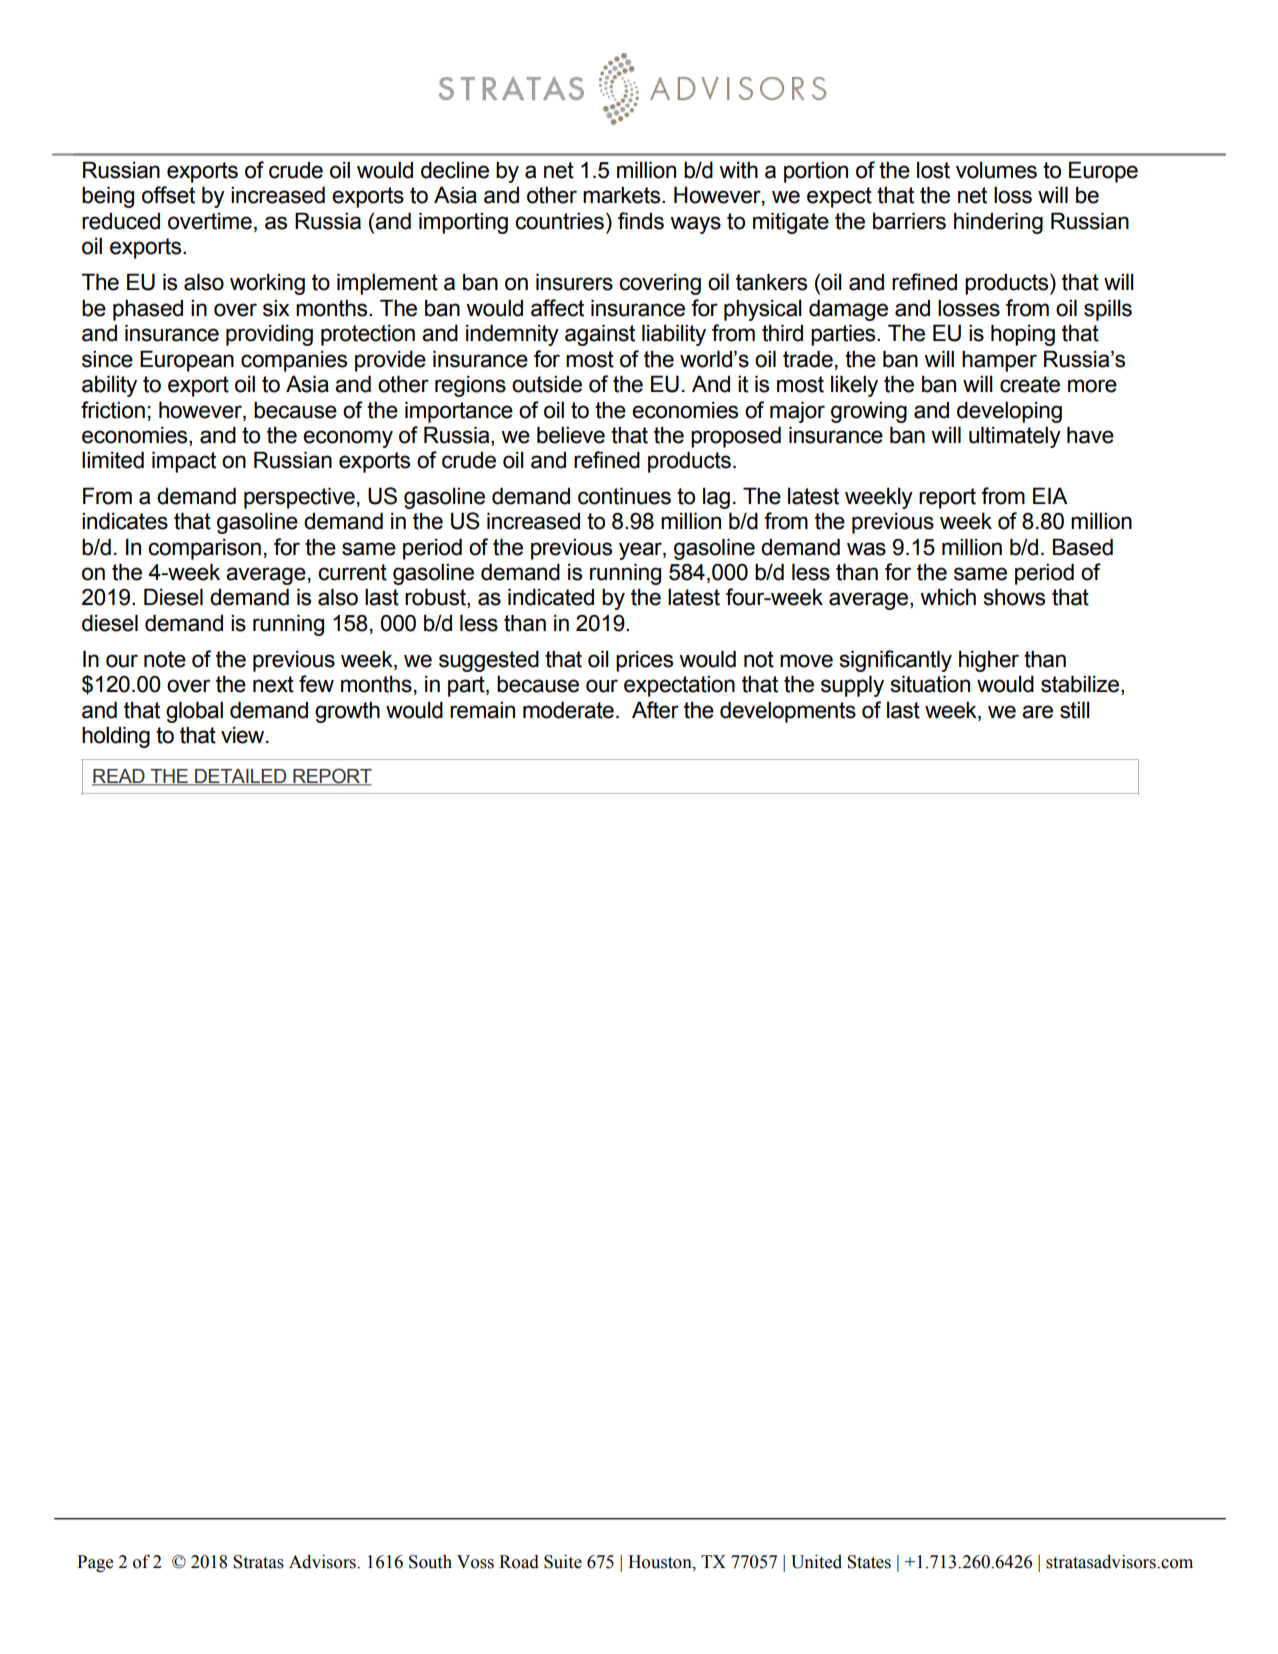 The image size is (1278, 1654). I want to click on States, so click(869, 1562).
